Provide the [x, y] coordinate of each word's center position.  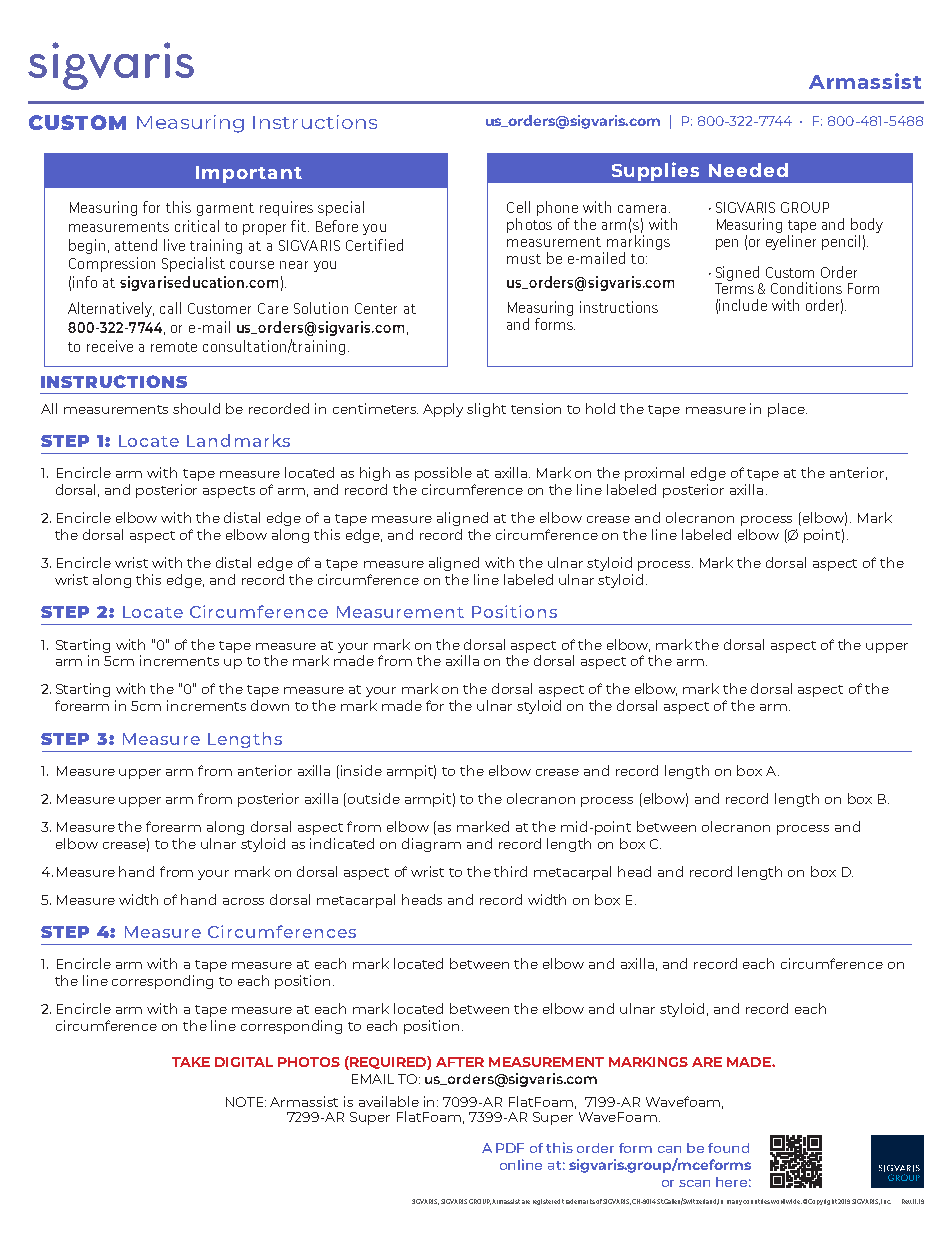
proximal [654, 474]
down [270, 705]
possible [443, 474]
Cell [518, 207]
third [510, 871]
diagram [431, 845]
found [728, 1148]
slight [486, 410]
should [196, 408]
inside [361, 770]
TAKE [191, 1062]
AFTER [460, 1062]
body [867, 227]
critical [197, 226]
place [787, 410]
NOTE [246, 1102]
